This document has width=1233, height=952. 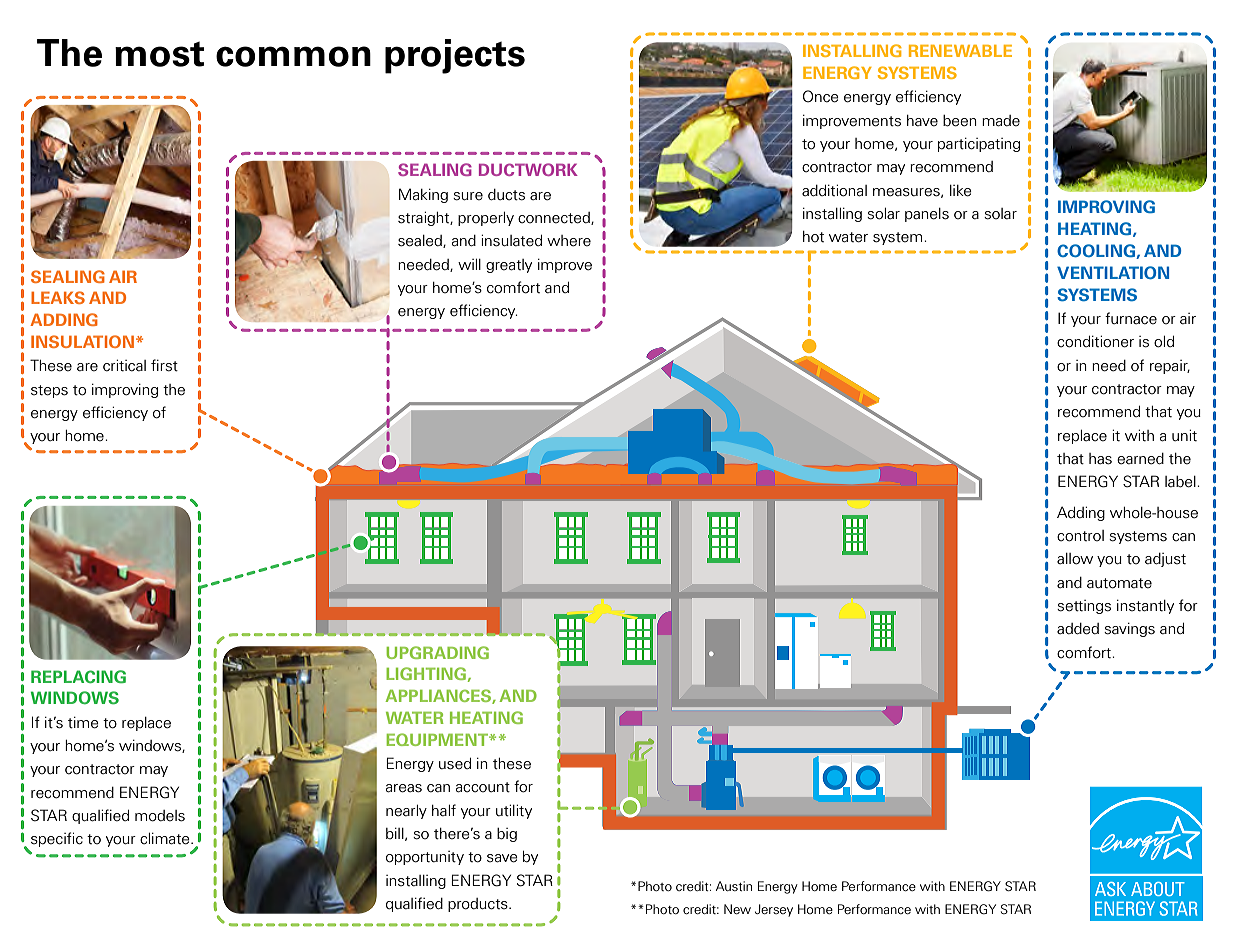 I want to click on RENEWABLE, so click(x=960, y=51).
